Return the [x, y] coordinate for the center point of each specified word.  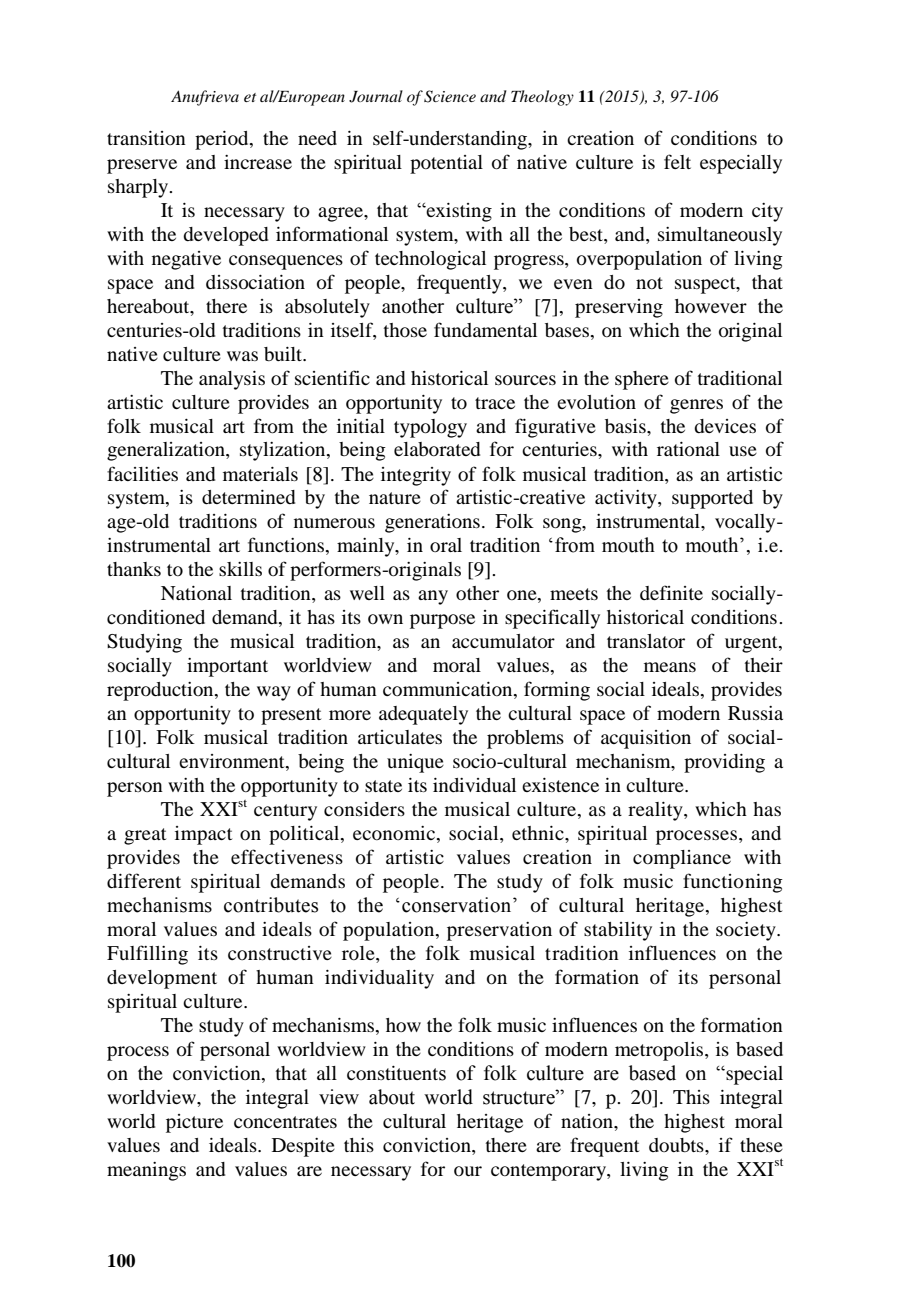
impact [203, 835]
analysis [232, 380]
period [223, 140]
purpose [442, 621]
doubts [677, 1145]
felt [677, 161]
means [670, 667]
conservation [458, 905]
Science [450, 96]
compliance [682, 859]
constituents [396, 1073]
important [227, 667]
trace [495, 403]
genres [696, 406]
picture [194, 1123]
